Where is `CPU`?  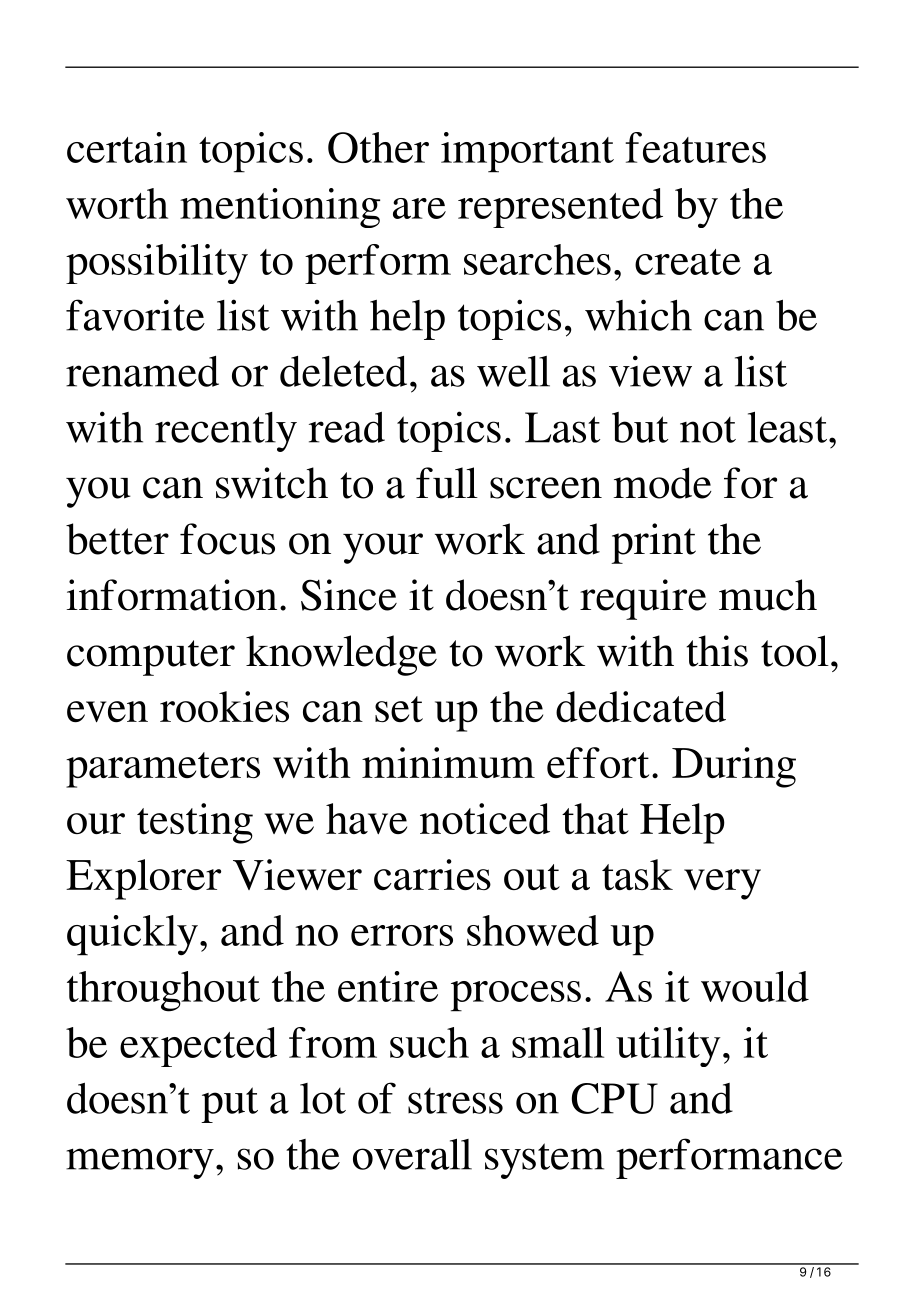 CPU is located at coordinates (615, 1098).
